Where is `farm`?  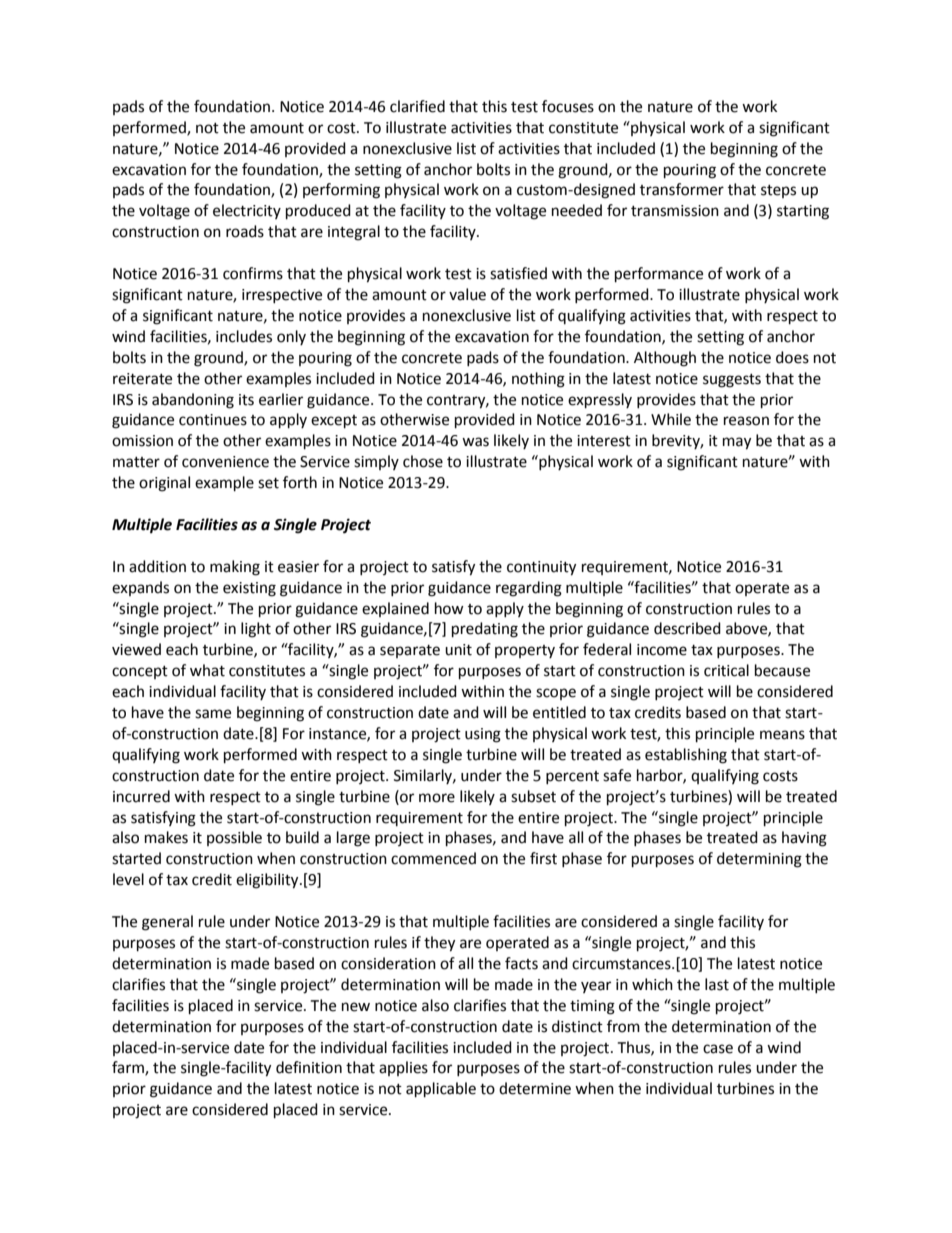
farm is located at coordinates (129, 1068).
